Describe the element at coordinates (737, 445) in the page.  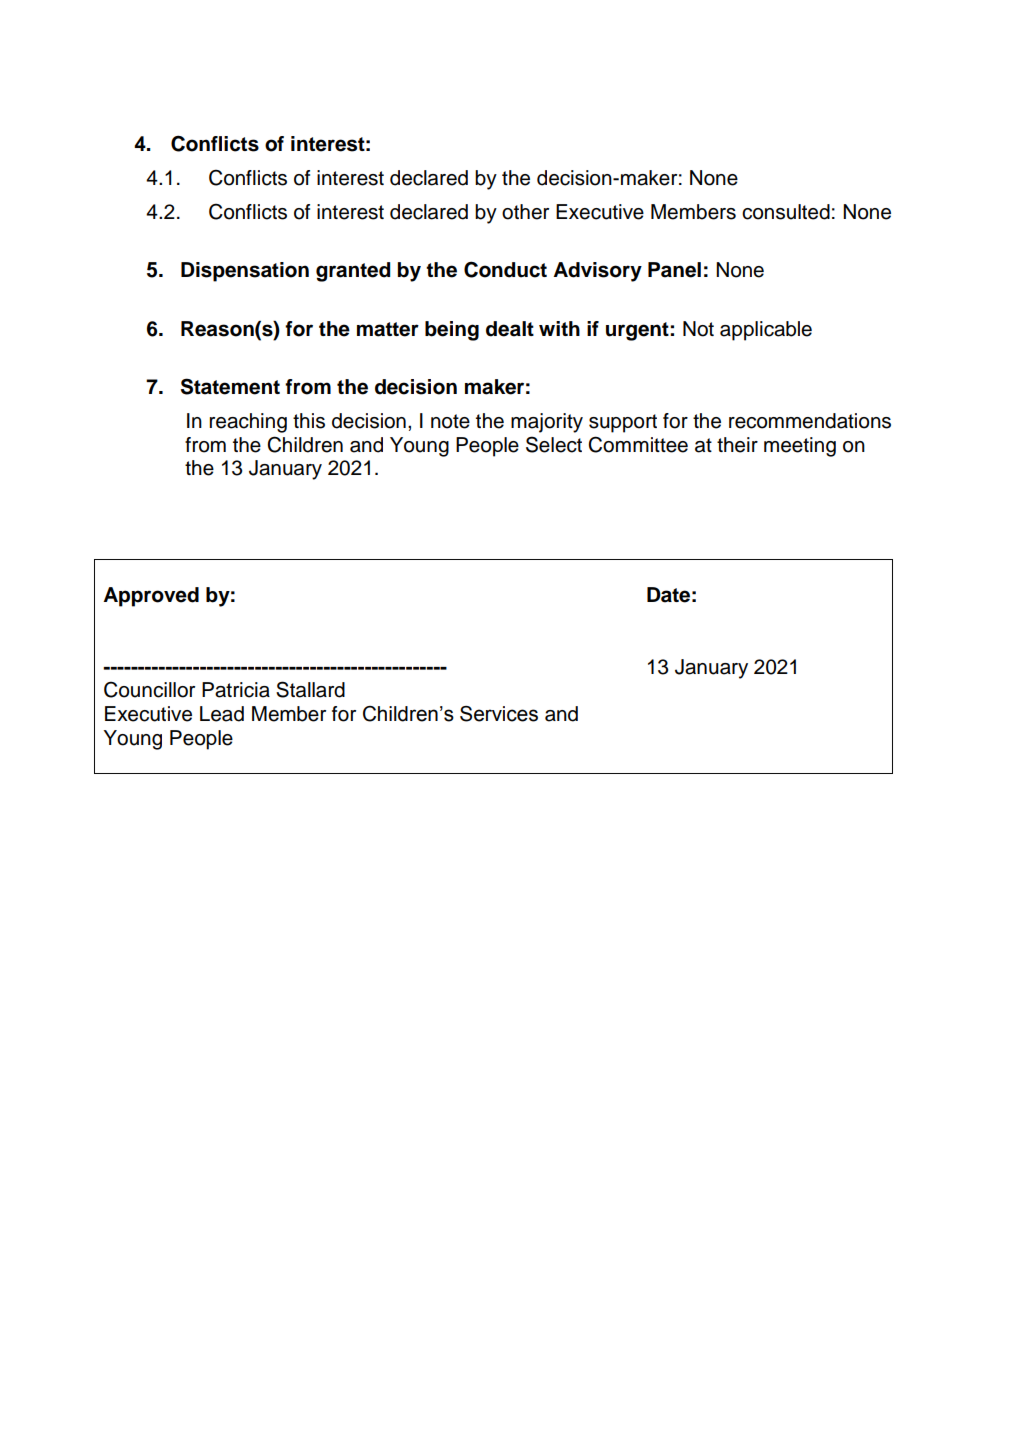
I see `their` at that location.
